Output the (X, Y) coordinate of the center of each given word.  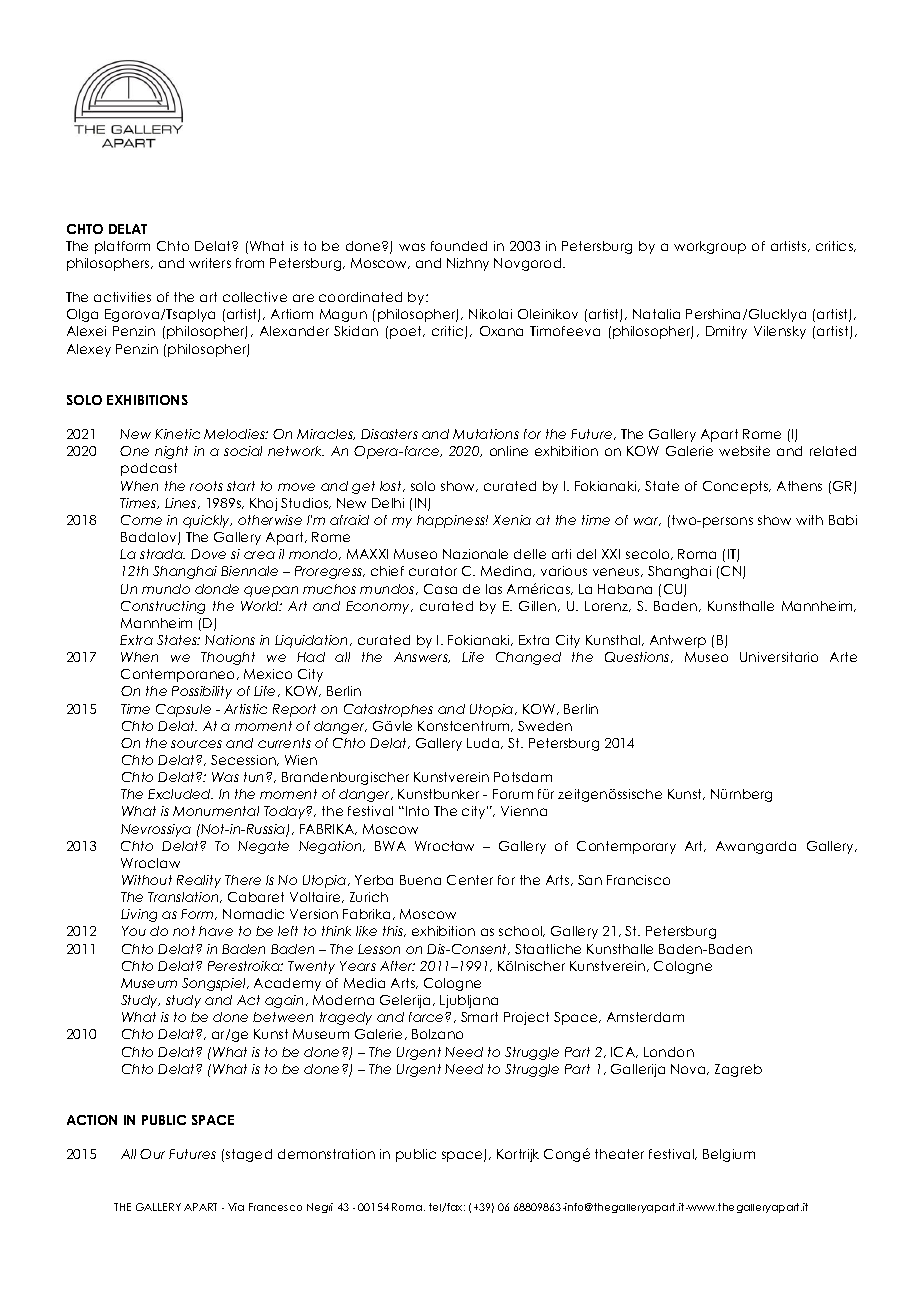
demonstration (326, 1154)
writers (210, 263)
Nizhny (468, 264)
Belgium (729, 1155)
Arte (843, 657)
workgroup (710, 247)
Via (236, 1207)
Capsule (183, 710)
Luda (484, 743)
